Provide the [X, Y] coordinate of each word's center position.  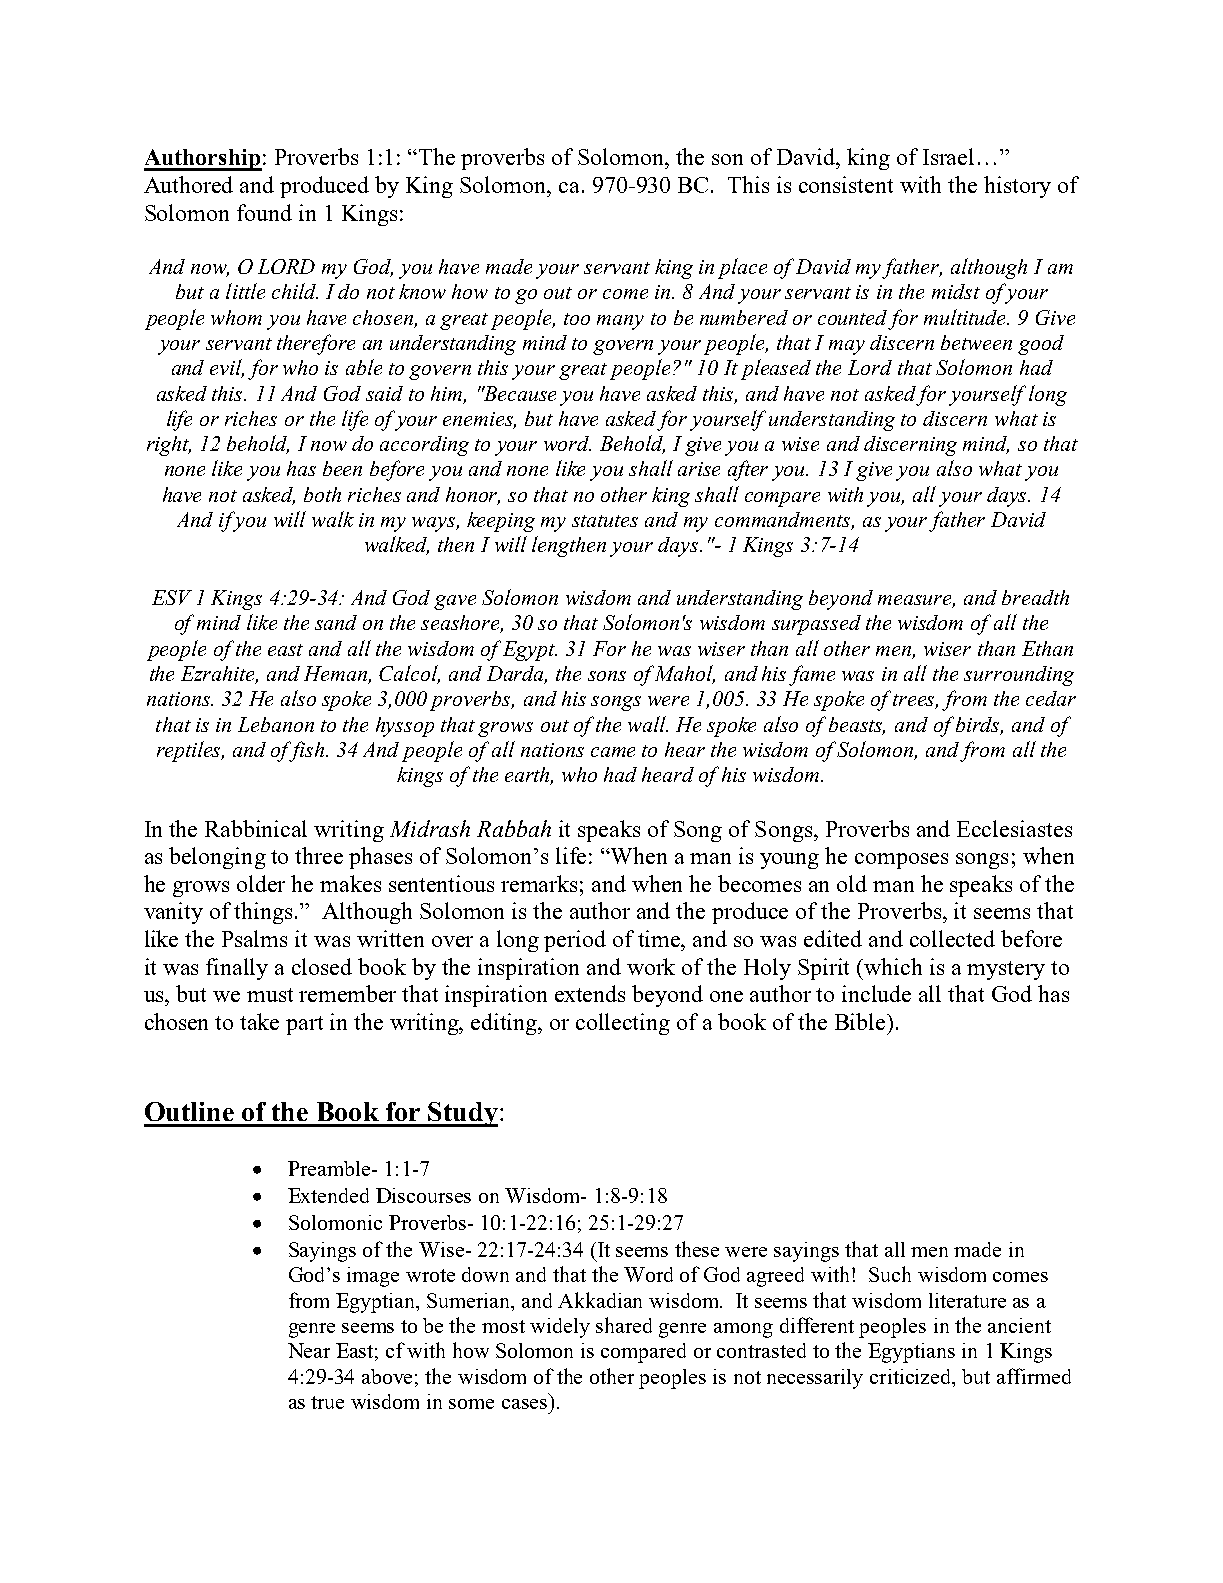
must [270, 995]
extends [590, 993]
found [264, 212]
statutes [605, 521]
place [742, 268]
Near [309, 1350]
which [893, 966]
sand [336, 622]
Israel [948, 156]
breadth [1035, 597]
